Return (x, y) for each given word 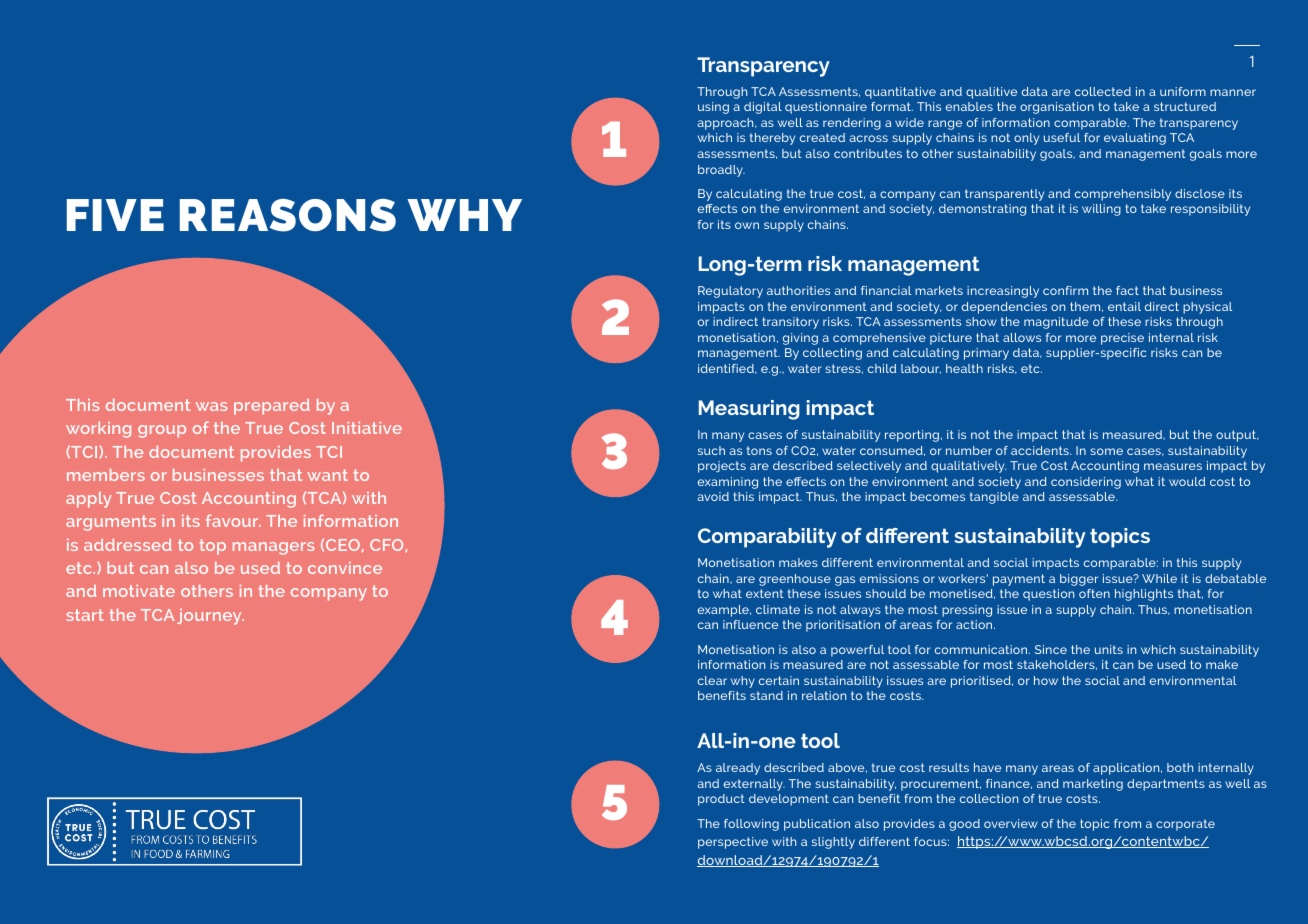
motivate (139, 591)
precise (1122, 339)
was (212, 406)
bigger (1079, 580)
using (713, 108)
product (721, 800)
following (751, 825)
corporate (1185, 825)
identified (727, 369)
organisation (1057, 108)
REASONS (288, 215)
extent (765, 593)
